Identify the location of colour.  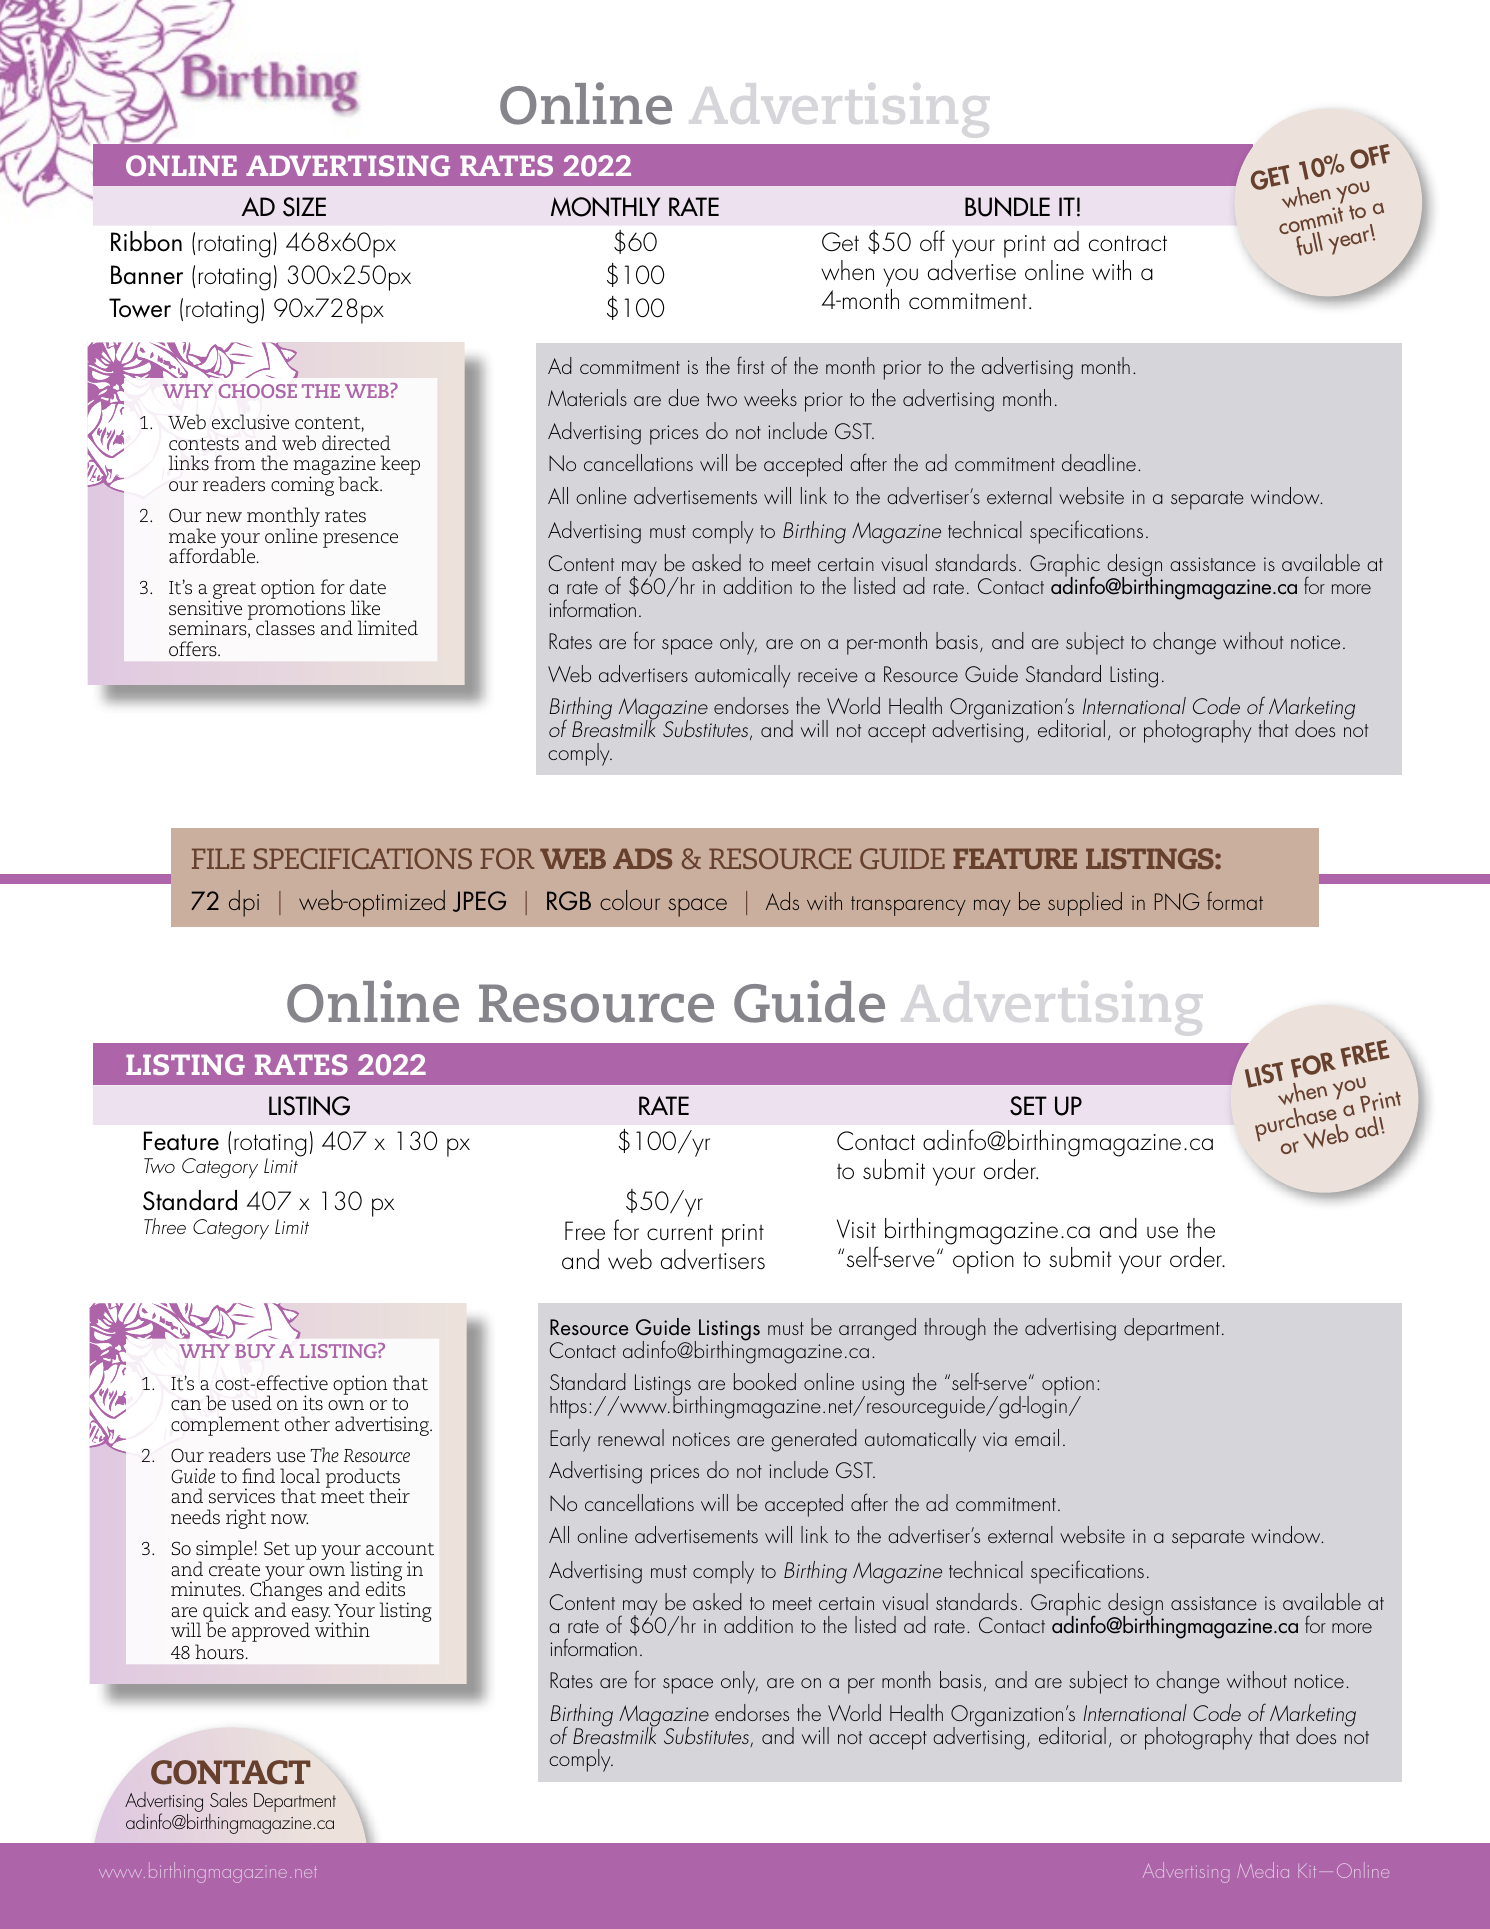
(630, 900).
